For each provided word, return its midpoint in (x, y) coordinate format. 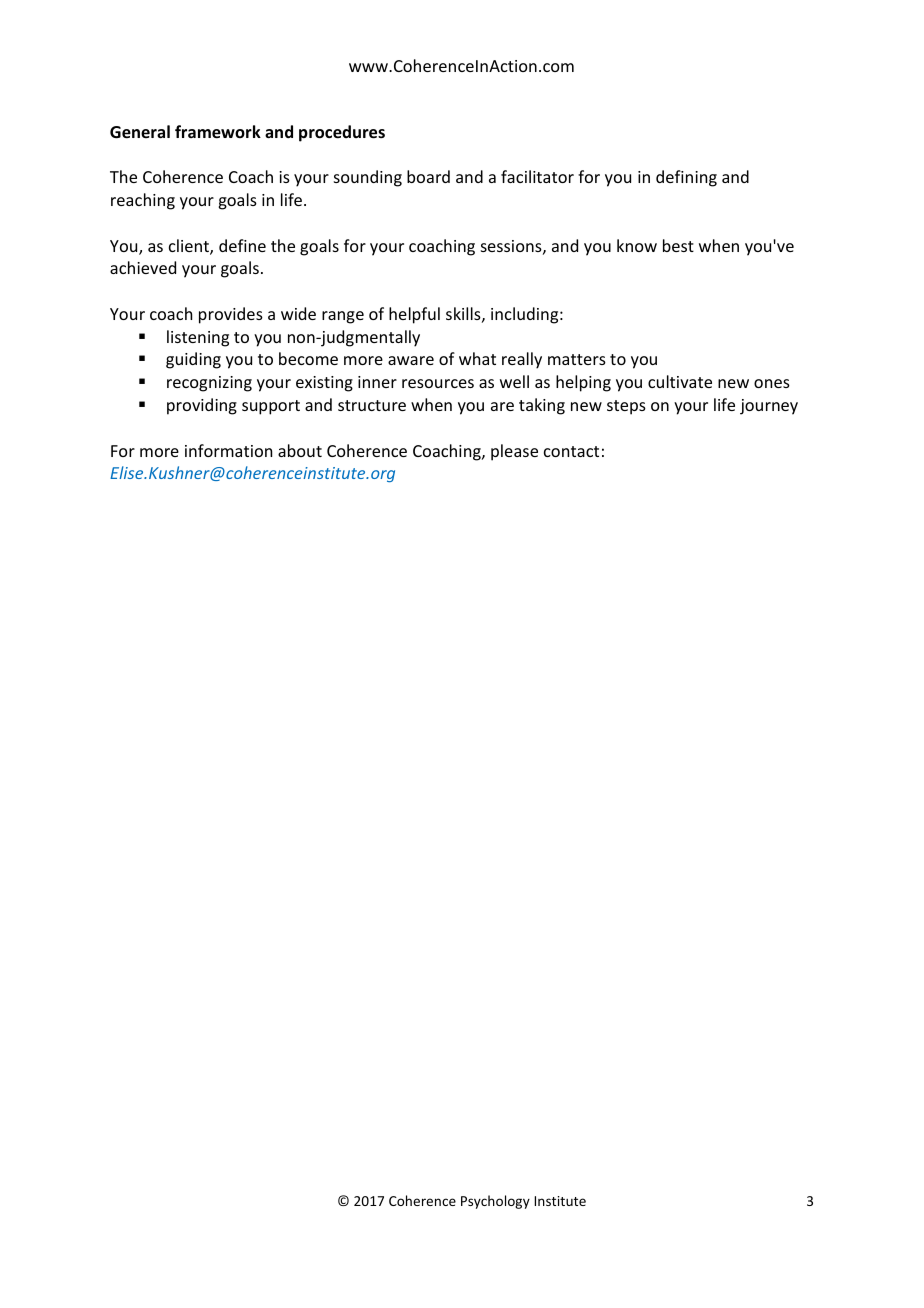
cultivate (680, 381)
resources (438, 383)
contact (571, 451)
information (228, 450)
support (271, 407)
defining (686, 178)
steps (626, 407)
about (300, 450)
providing (202, 406)
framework (218, 132)
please (514, 452)
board (428, 176)
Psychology (495, 1202)
